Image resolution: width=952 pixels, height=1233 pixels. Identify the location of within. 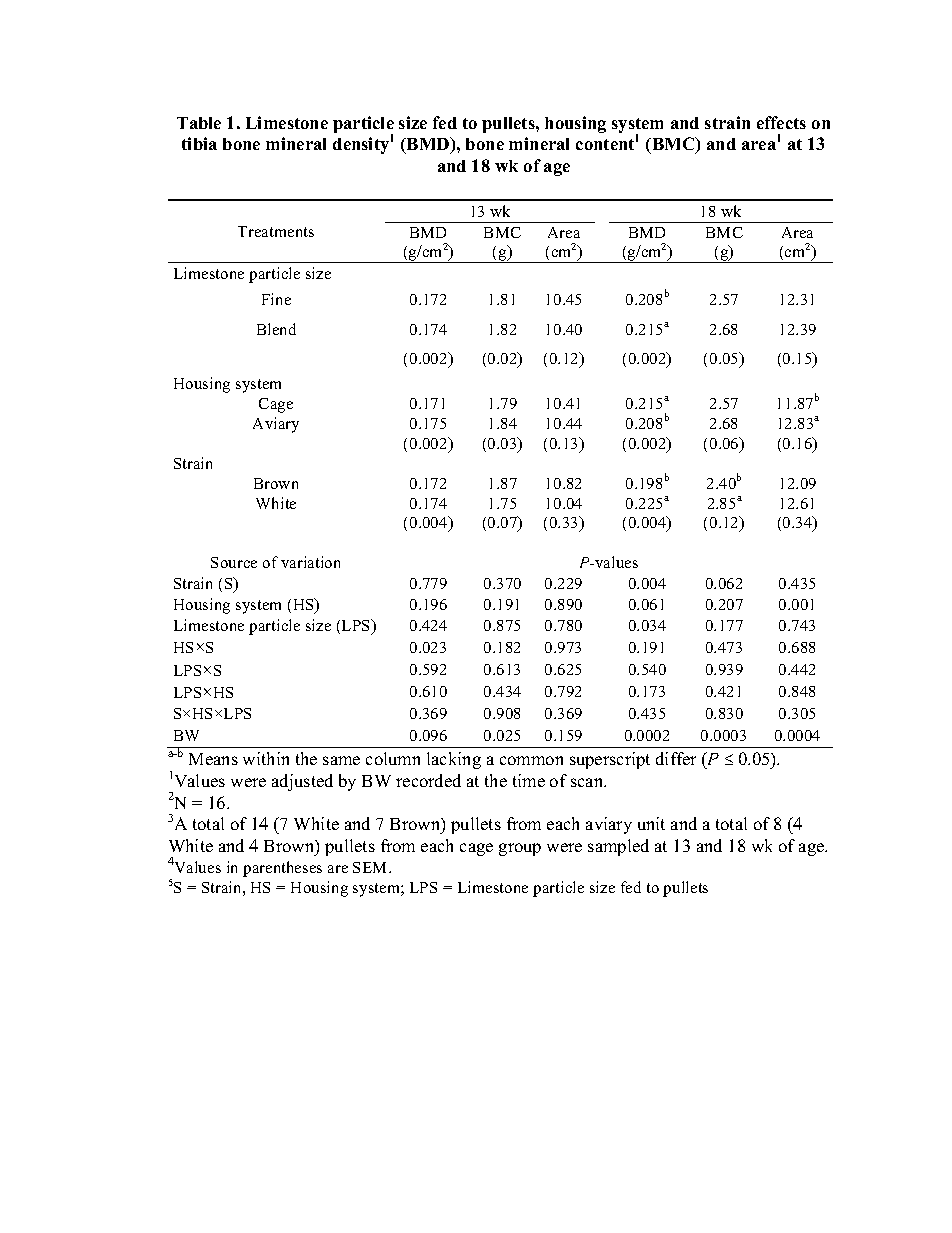
(266, 758).
